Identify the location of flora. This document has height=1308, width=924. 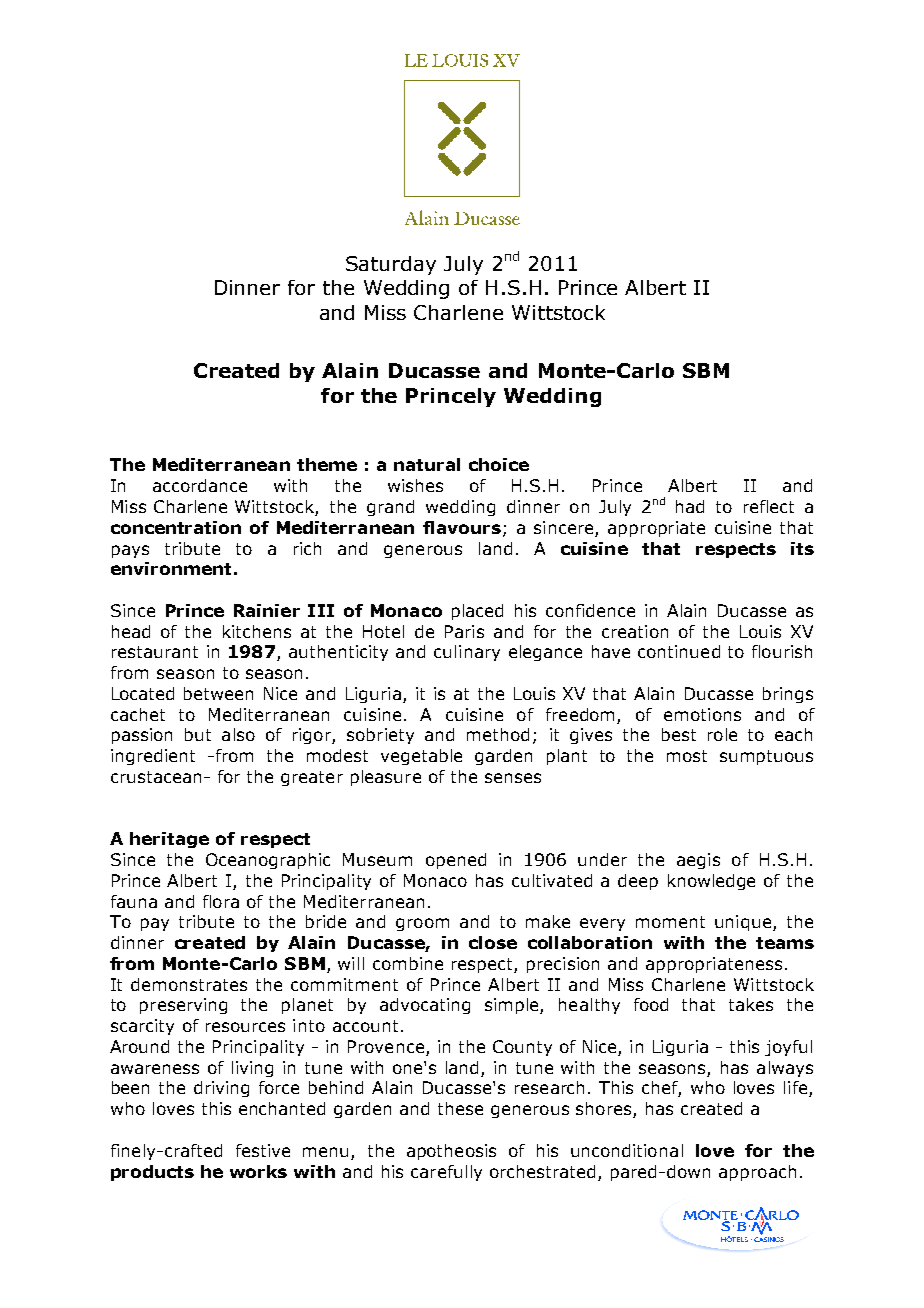
(221, 901).
